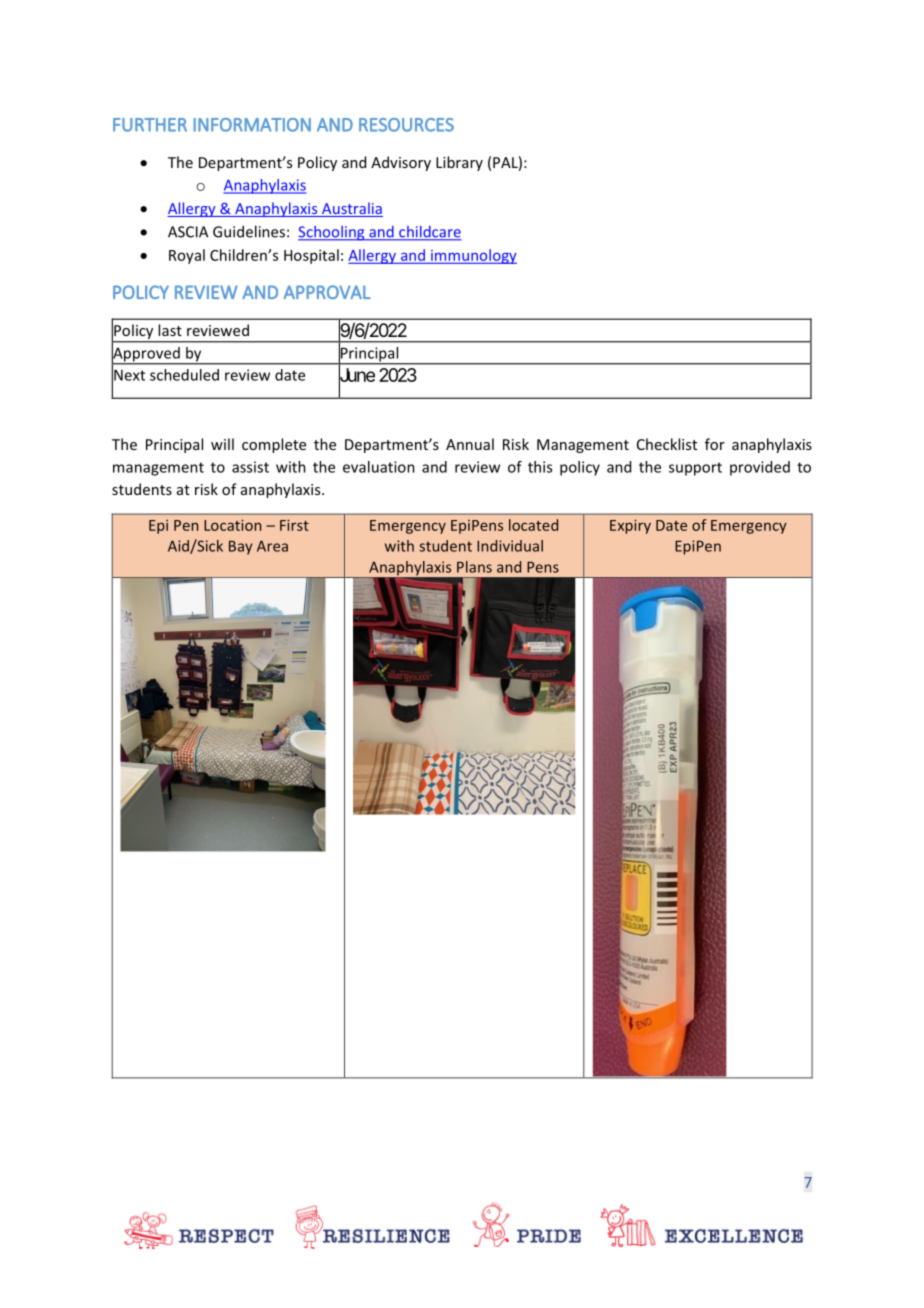 This document has width=924, height=1308. What do you see at coordinates (240, 547) in the document?
I see `Bay` at bounding box center [240, 547].
